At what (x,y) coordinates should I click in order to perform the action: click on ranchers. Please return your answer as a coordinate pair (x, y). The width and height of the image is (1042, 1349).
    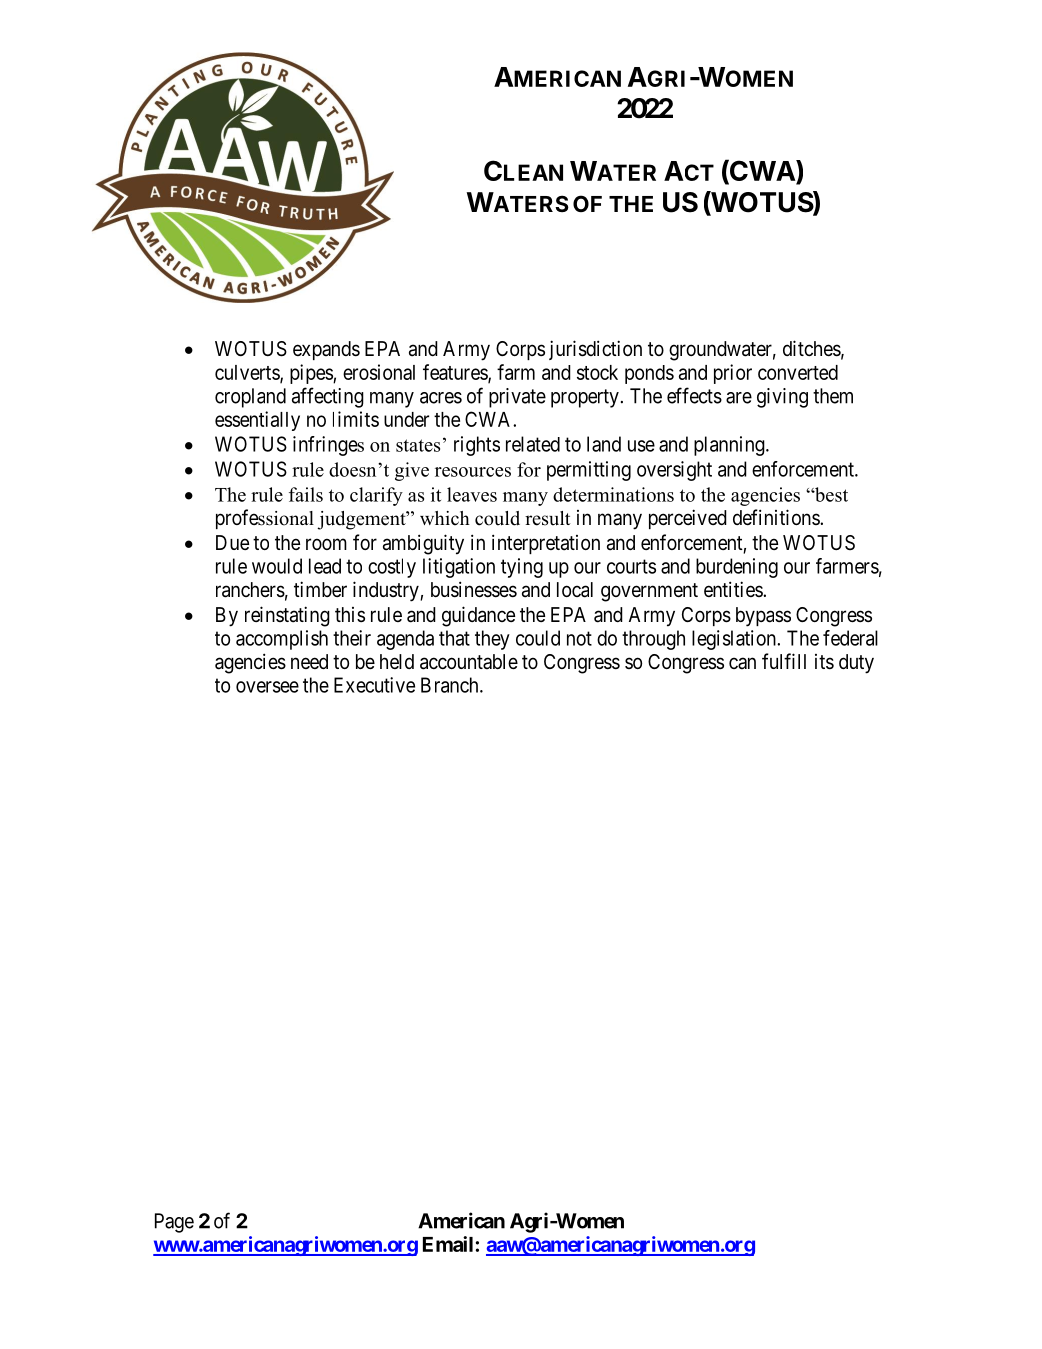
    Looking at the image, I should click on (250, 590).
